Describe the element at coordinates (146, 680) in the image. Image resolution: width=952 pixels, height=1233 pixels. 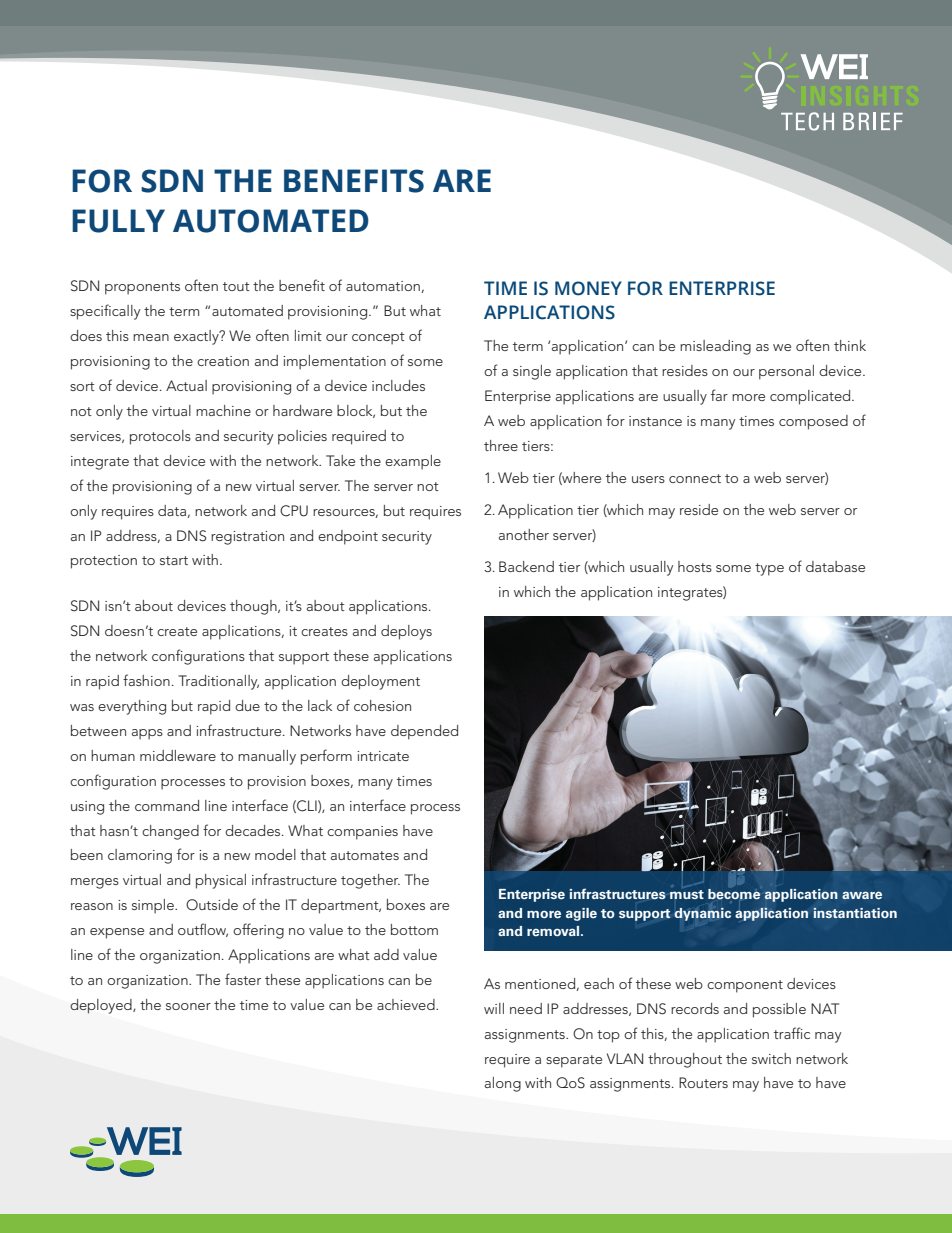
I see `fashion` at that location.
